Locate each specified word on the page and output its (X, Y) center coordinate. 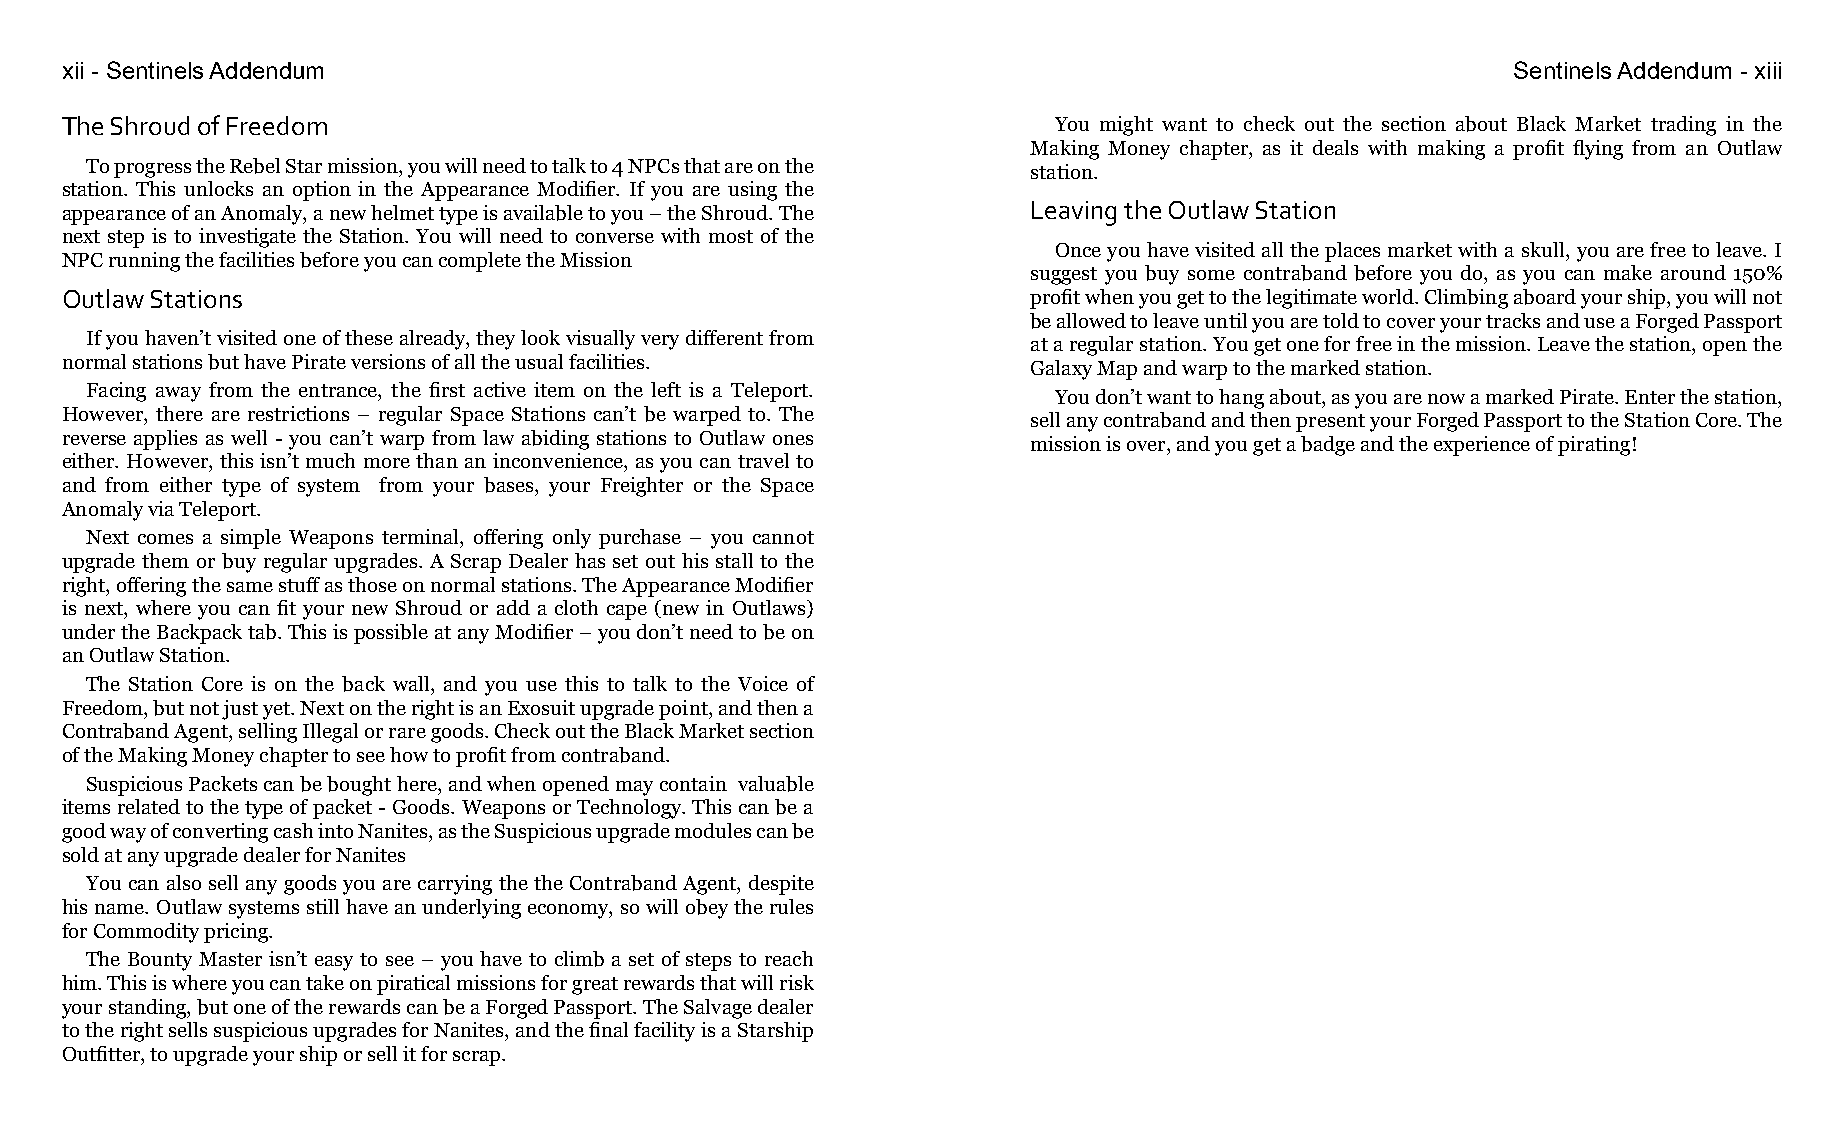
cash (293, 830)
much (330, 460)
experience (1482, 446)
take (325, 982)
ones (793, 440)
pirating (1594, 446)
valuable (776, 784)
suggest (1064, 276)
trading (1683, 126)
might (1126, 126)
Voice (763, 683)
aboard (1545, 297)
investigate (247, 238)
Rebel (255, 166)
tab (263, 632)
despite (781, 885)
